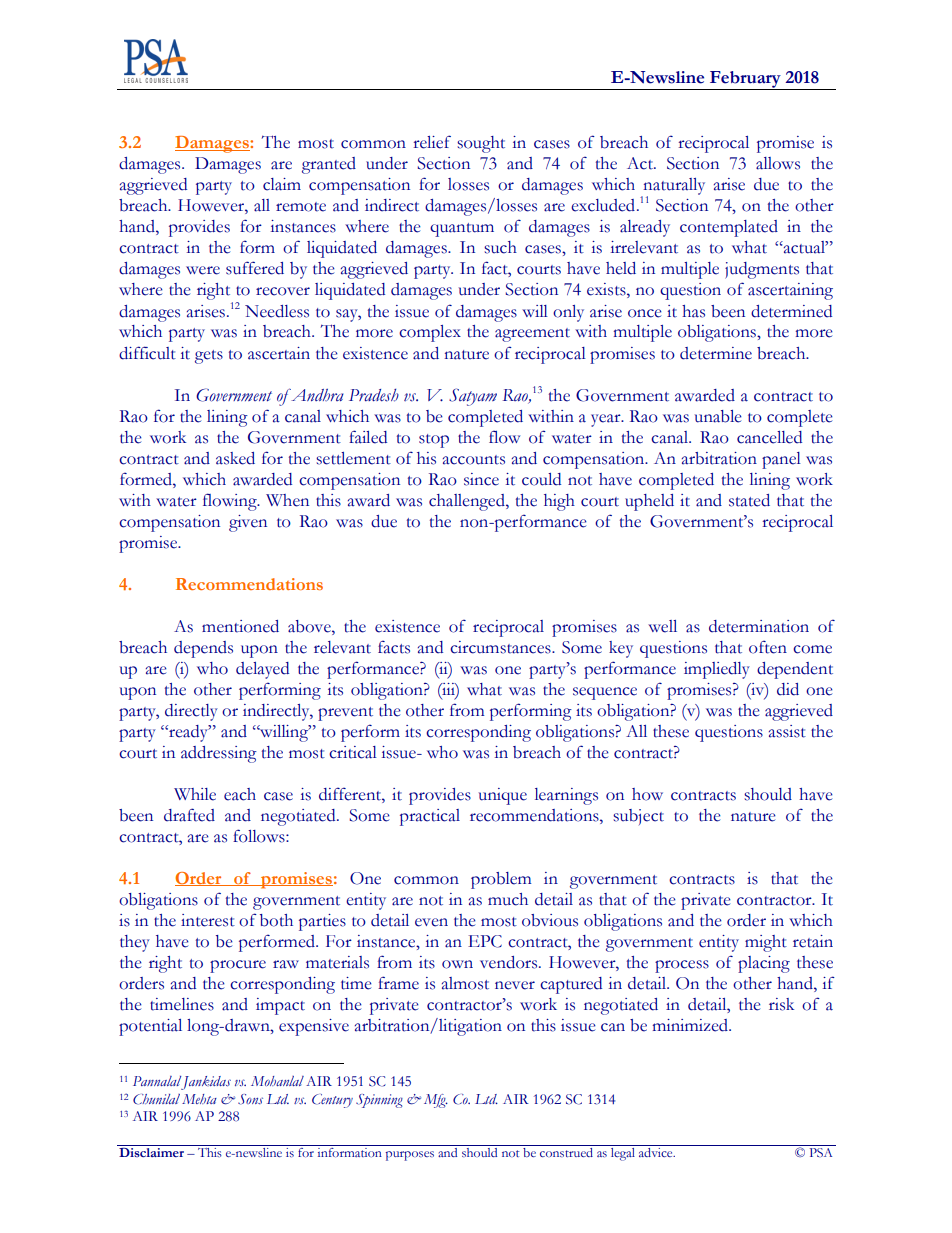 This screenshot has height=1233, width=952. Describe the element at coordinates (235, 458) in the screenshot. I see `asked` at that location.
